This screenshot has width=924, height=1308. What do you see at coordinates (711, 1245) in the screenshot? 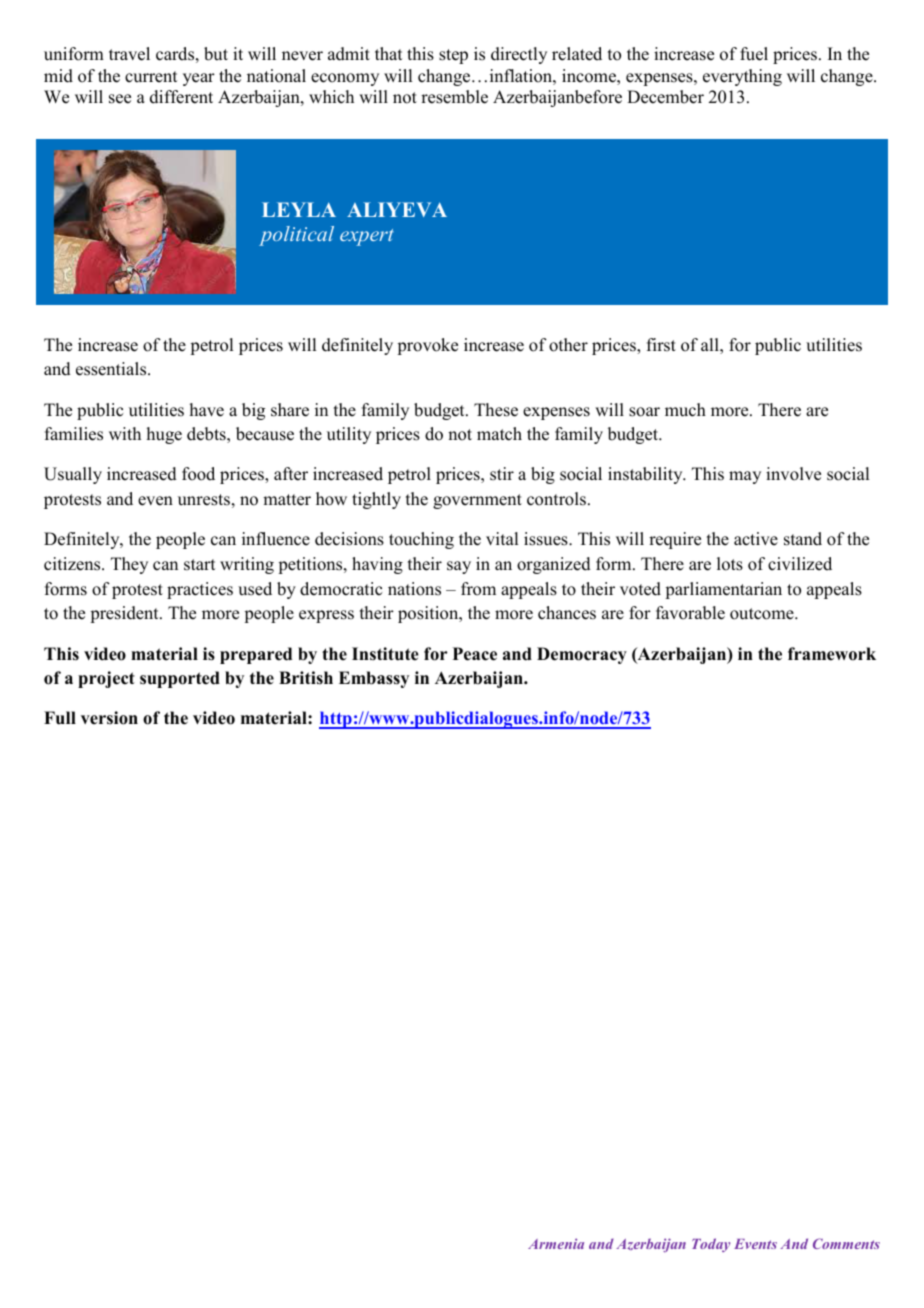
I see `Today` at bounding box center [711, 1245].
